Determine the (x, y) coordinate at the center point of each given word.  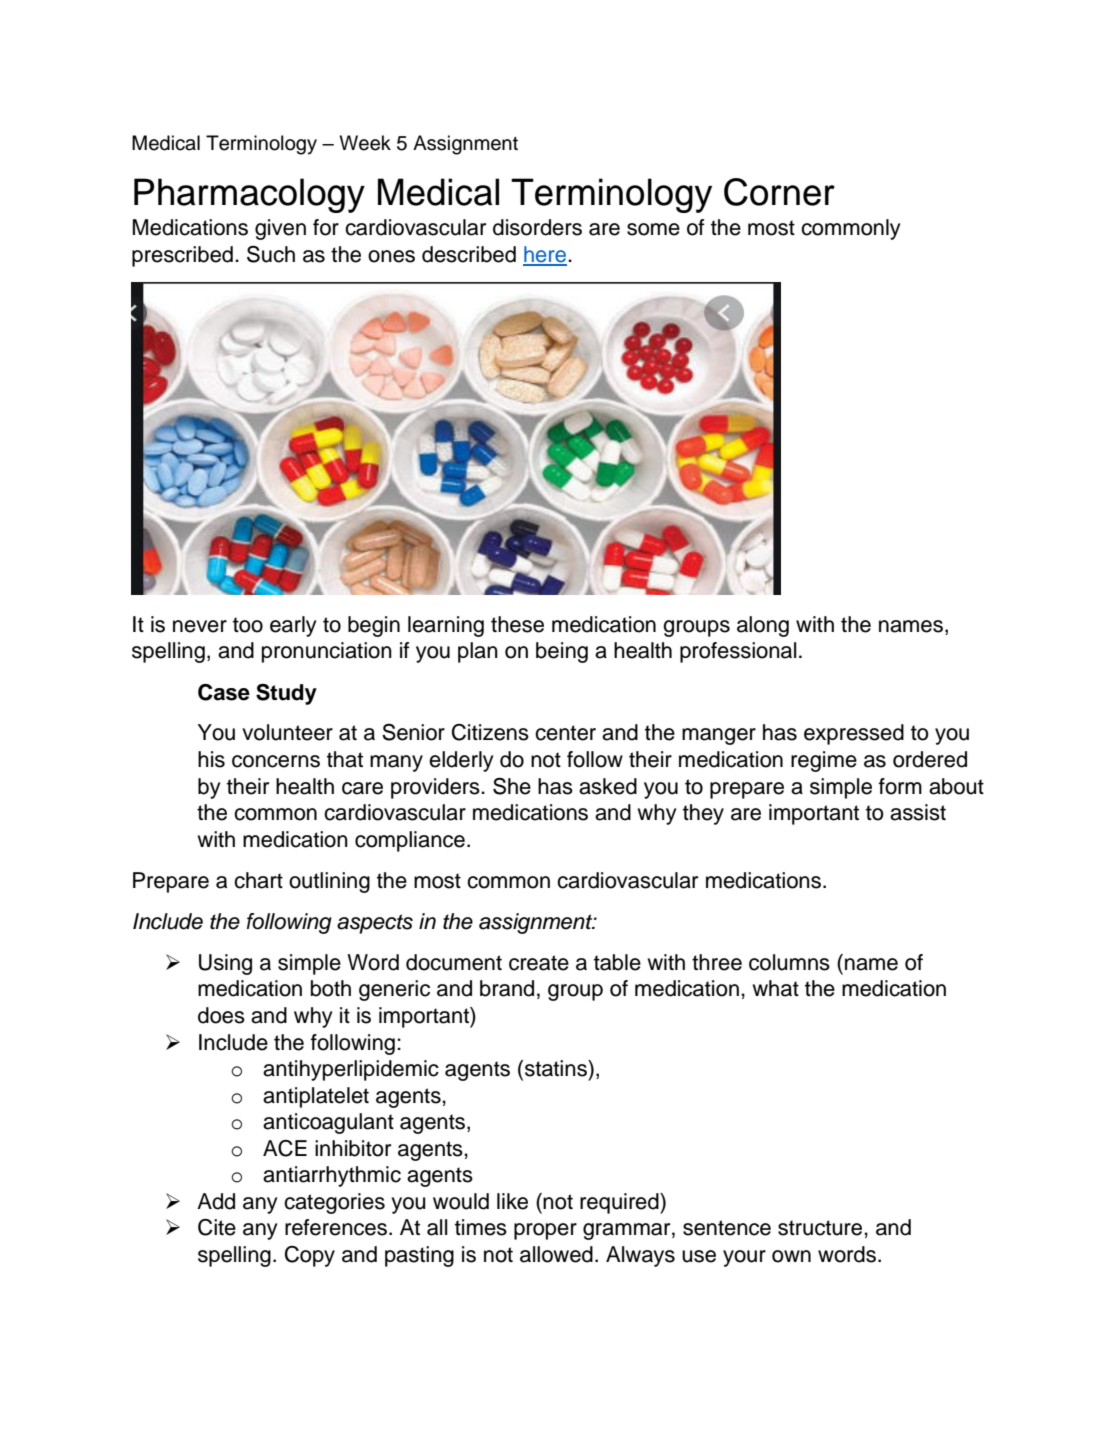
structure (821, 1228)
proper (545, 1231)
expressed (854, 734)
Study (286, 694)
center (565, 733)
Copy (310, 1256)
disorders (537, 227)
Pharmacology (249, 195)
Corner (779, 192)
